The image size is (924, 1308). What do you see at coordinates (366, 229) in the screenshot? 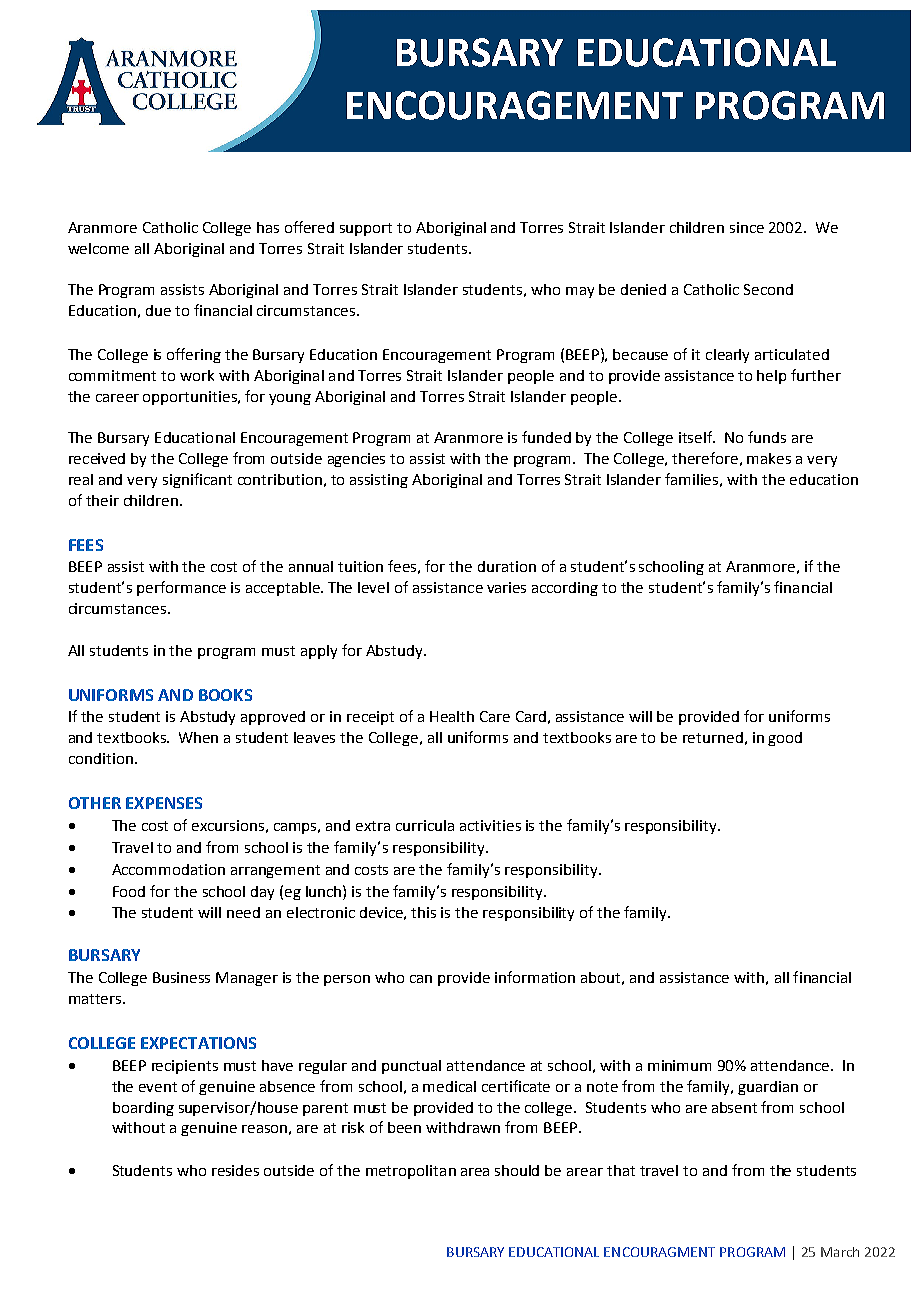
I see `support` at bounding box center [366, 229].
